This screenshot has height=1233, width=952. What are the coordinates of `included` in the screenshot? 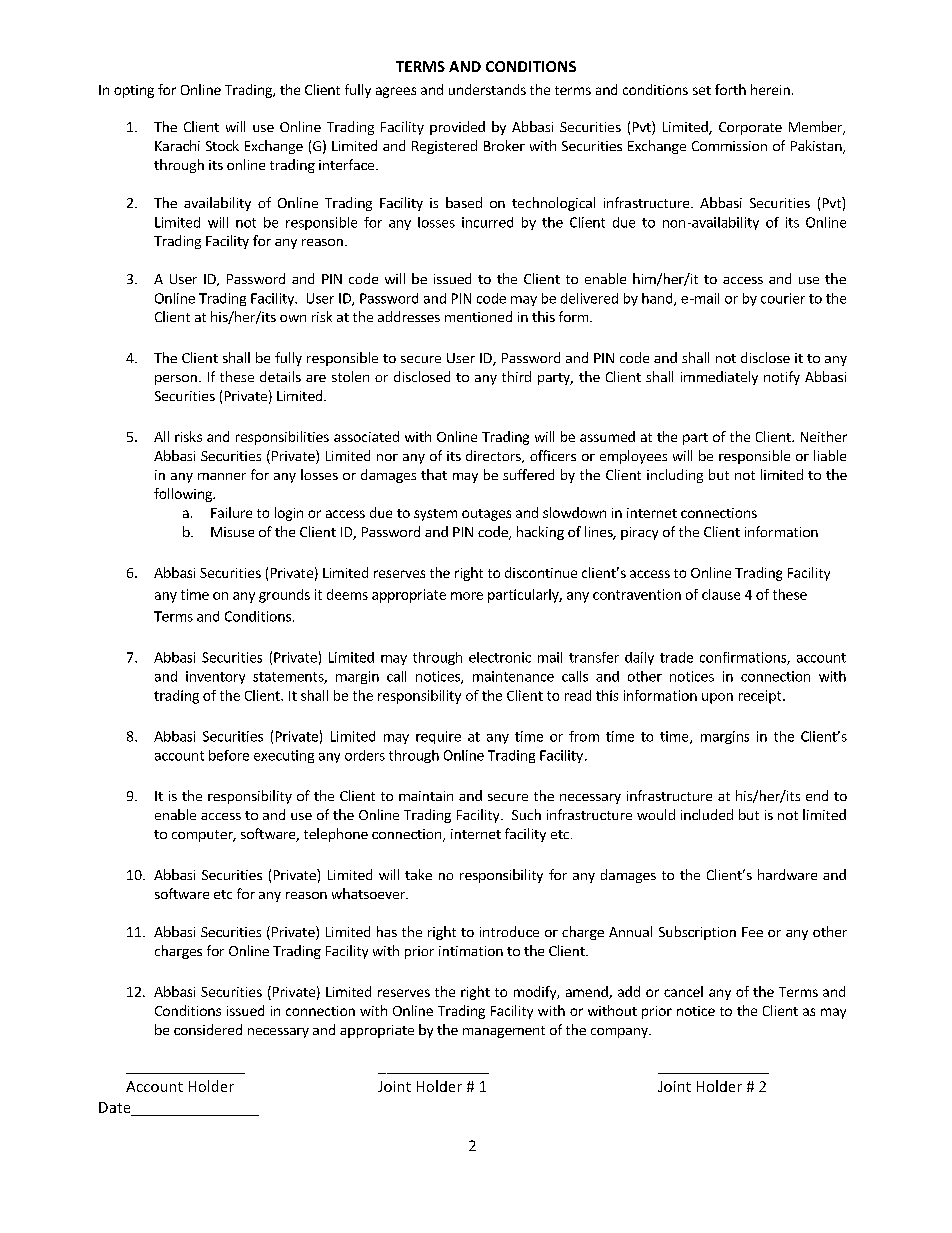 It's located at (707, 814).
